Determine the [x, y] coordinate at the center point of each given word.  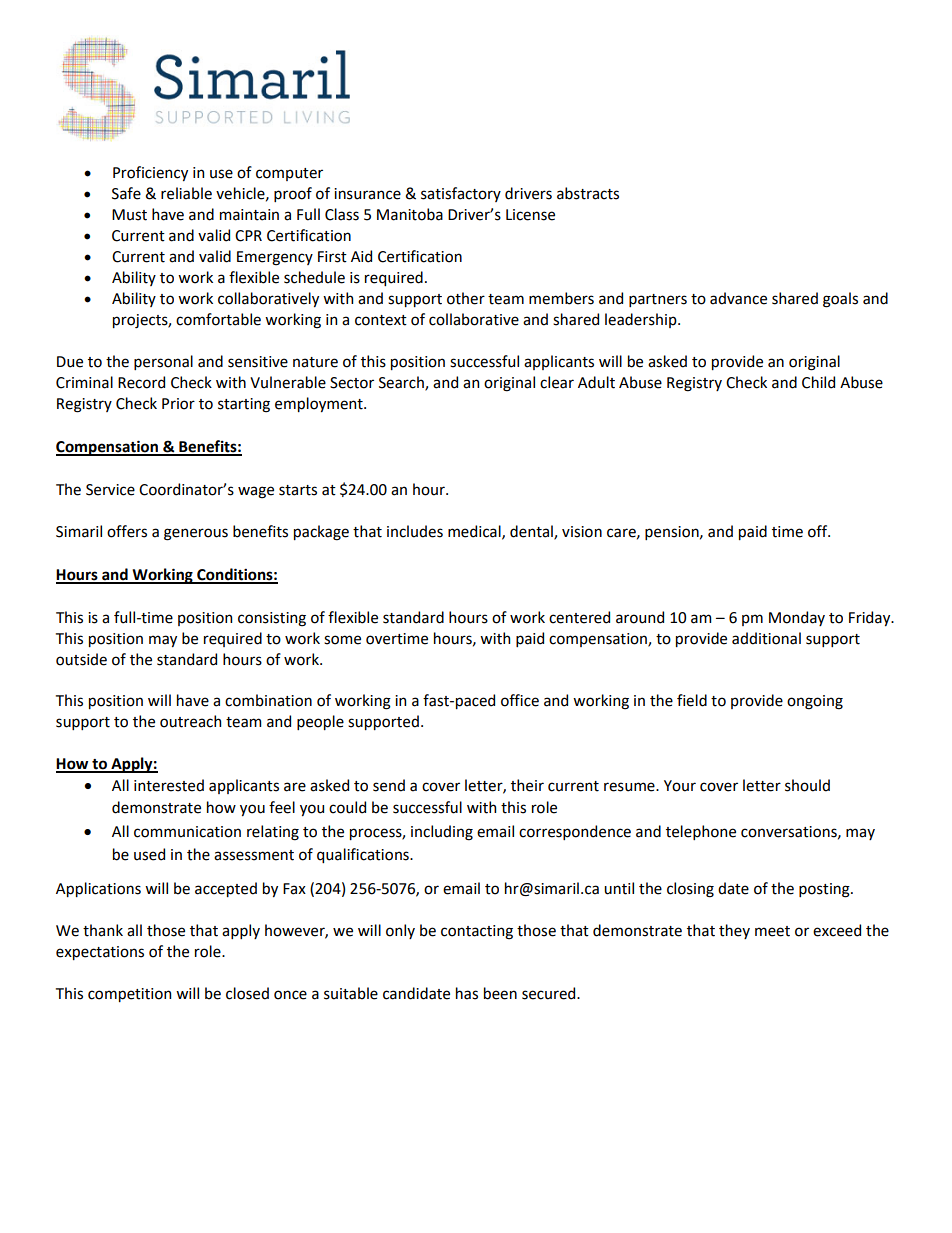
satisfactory [461, 194]
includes [415, 531]
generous [196, 534]
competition [129, 995]
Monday [797, 618]
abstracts [588, 193]
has [467, 993]
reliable [186, 193]
